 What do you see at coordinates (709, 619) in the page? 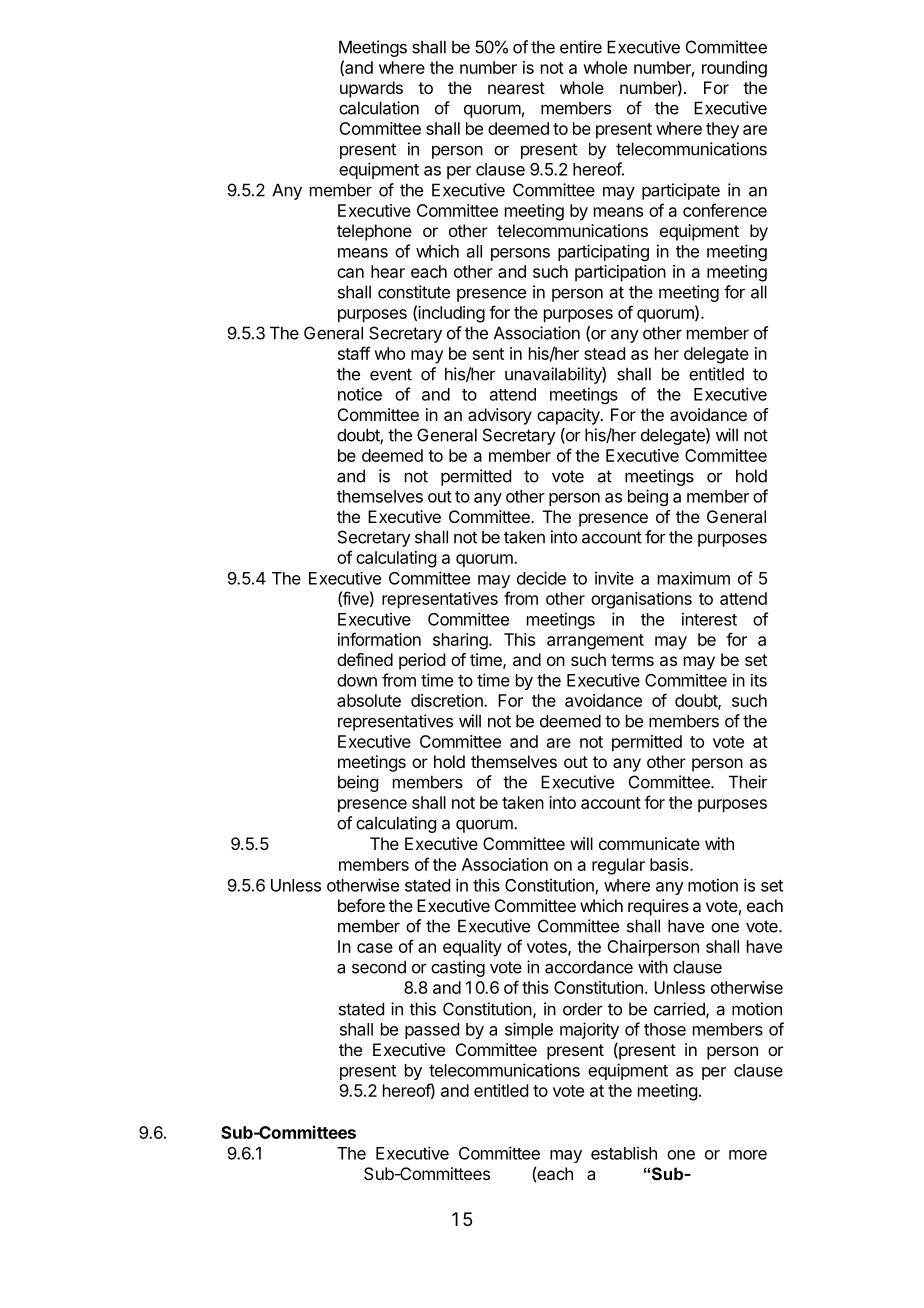
I see `interest` at bounding box center [709, 619].
